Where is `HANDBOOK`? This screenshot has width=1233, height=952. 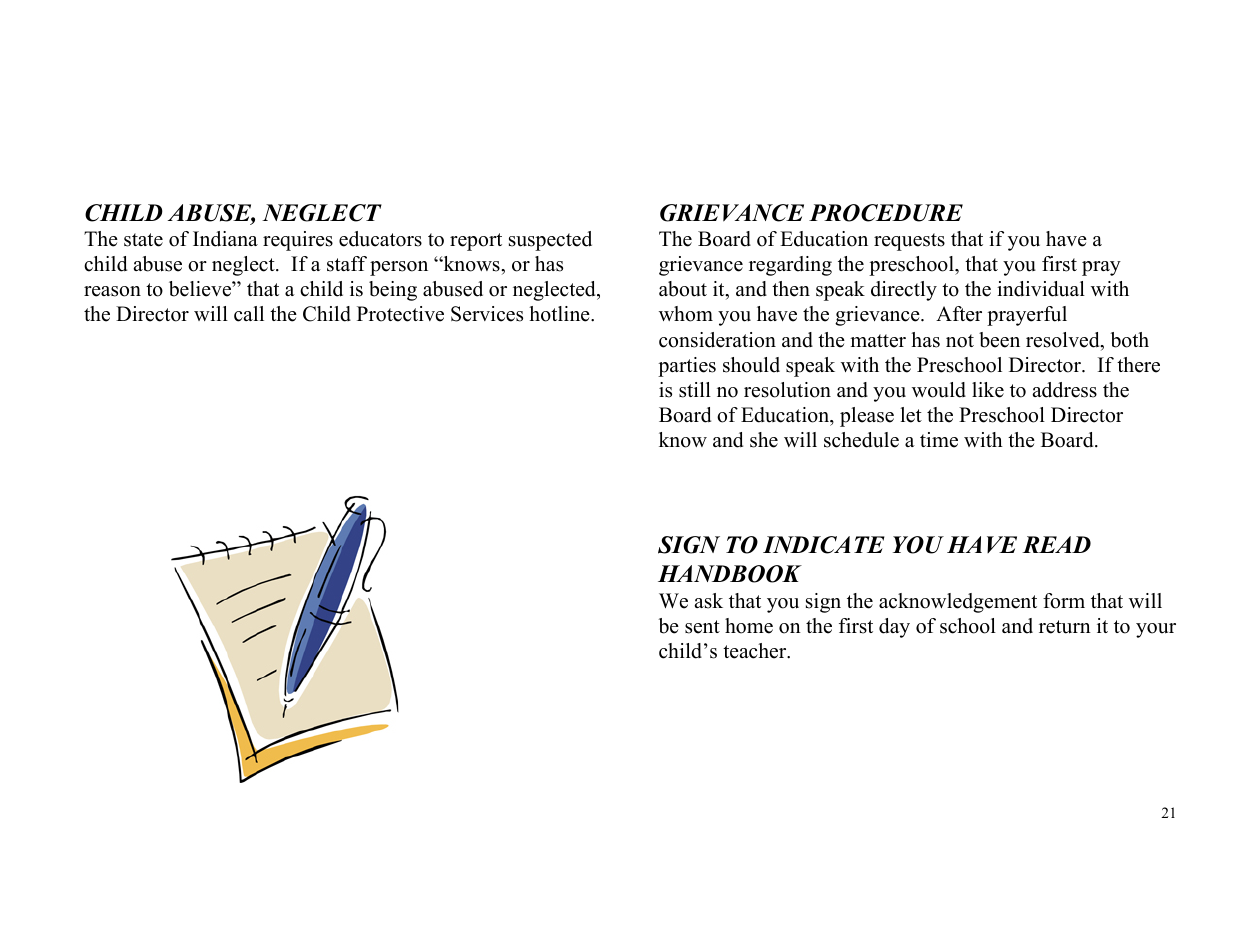 HANDBOOK is located at coordinates (730, 574).
